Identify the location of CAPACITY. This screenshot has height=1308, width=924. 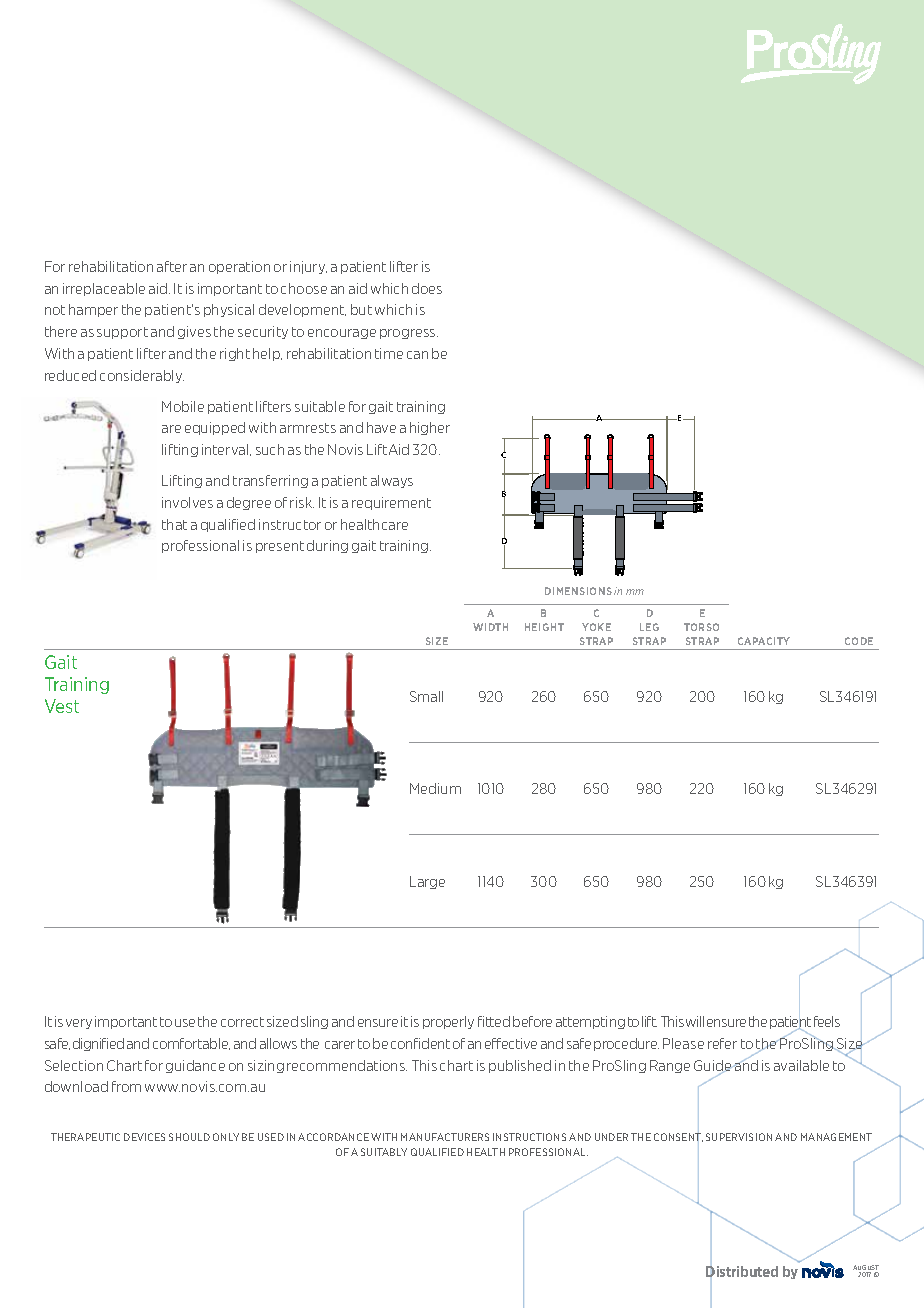
(764, 641).
